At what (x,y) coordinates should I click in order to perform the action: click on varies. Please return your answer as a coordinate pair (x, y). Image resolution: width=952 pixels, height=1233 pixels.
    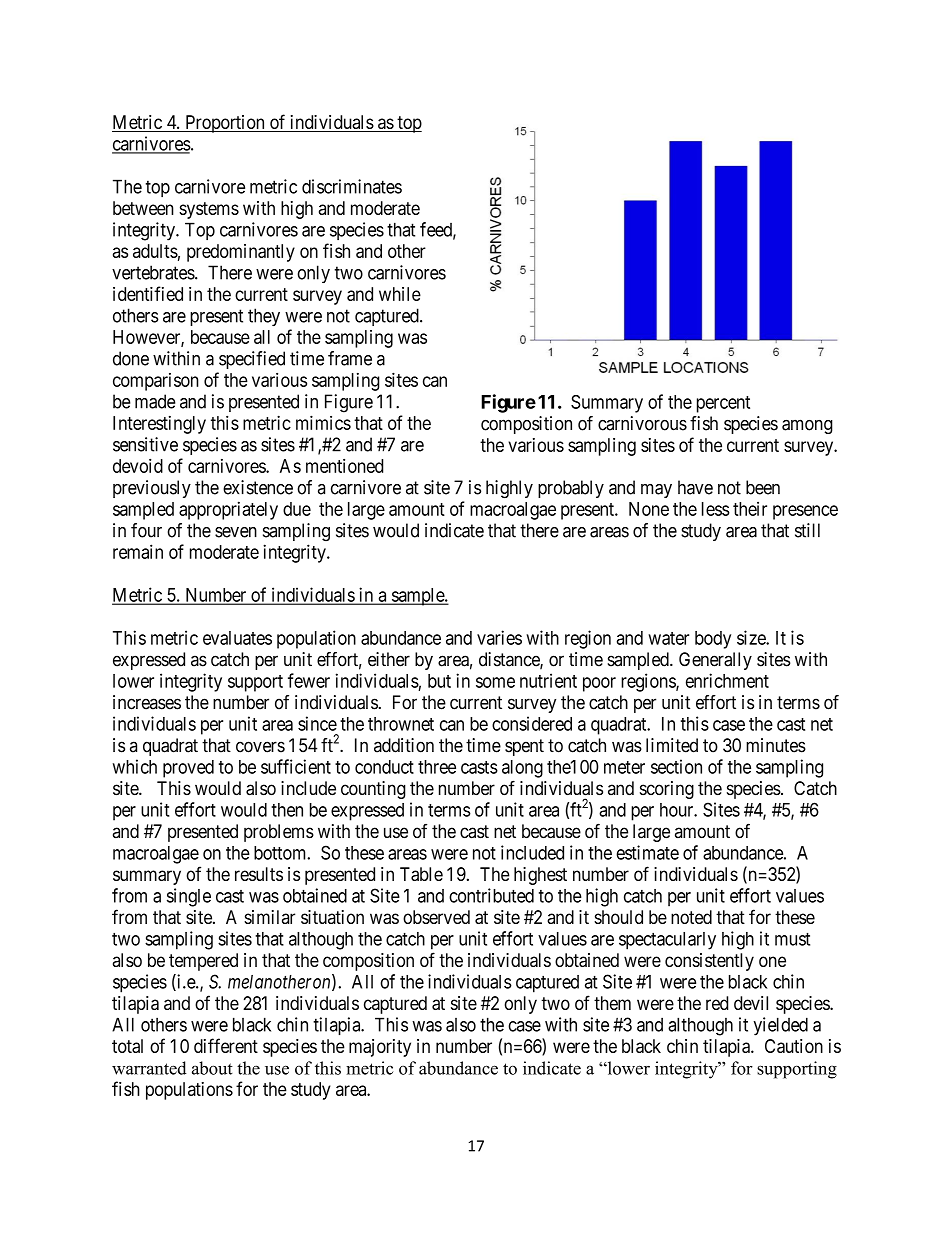
    Looking at the image, I should click on (499, 637).
